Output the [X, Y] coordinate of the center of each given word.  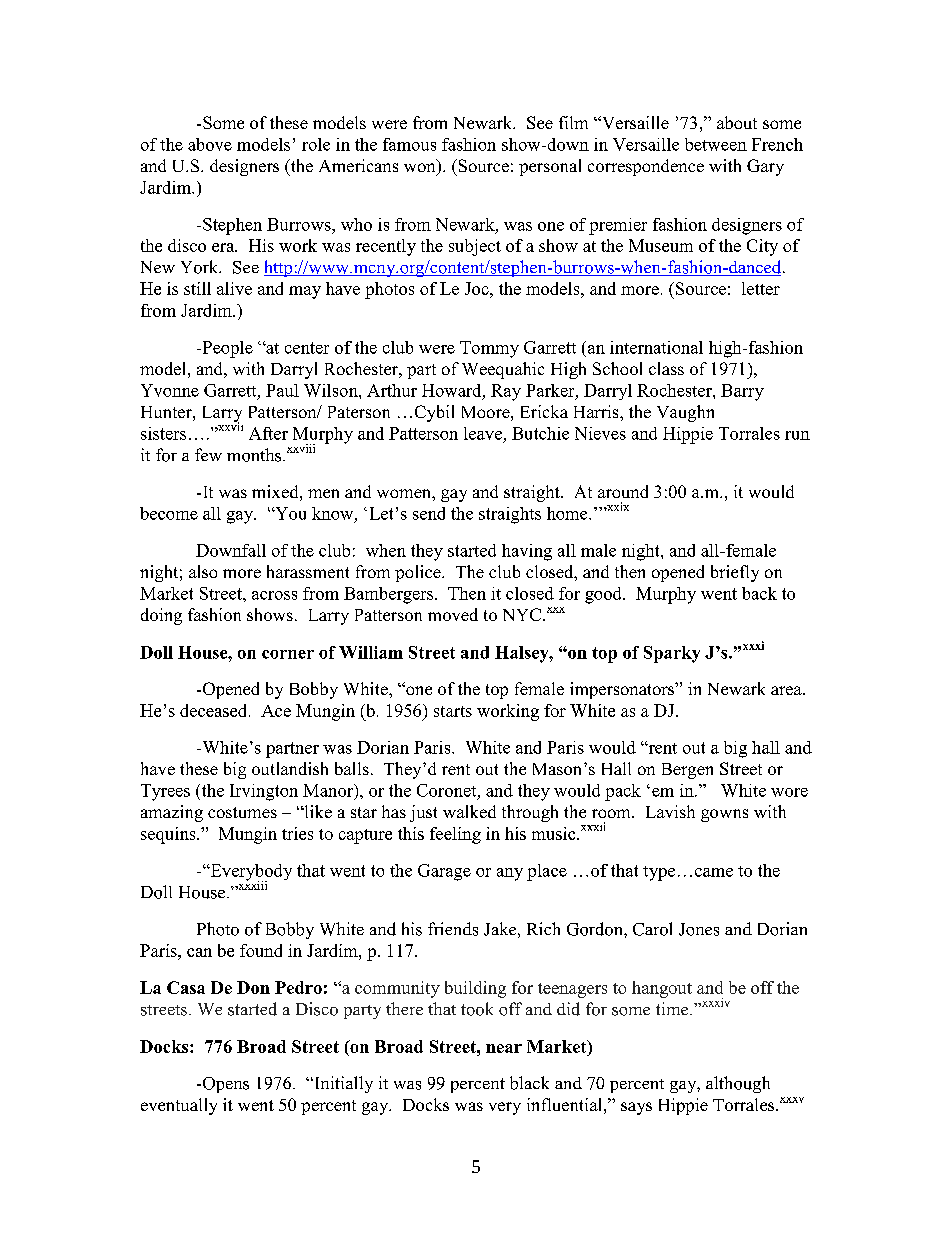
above [210, 144]
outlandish [290, 768]
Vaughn [685, 413]
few [208, 454]
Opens [224, 1085]
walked [469, 811]
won [421, 169]
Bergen [687, 771]
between [716, 144]
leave [483, 433]
